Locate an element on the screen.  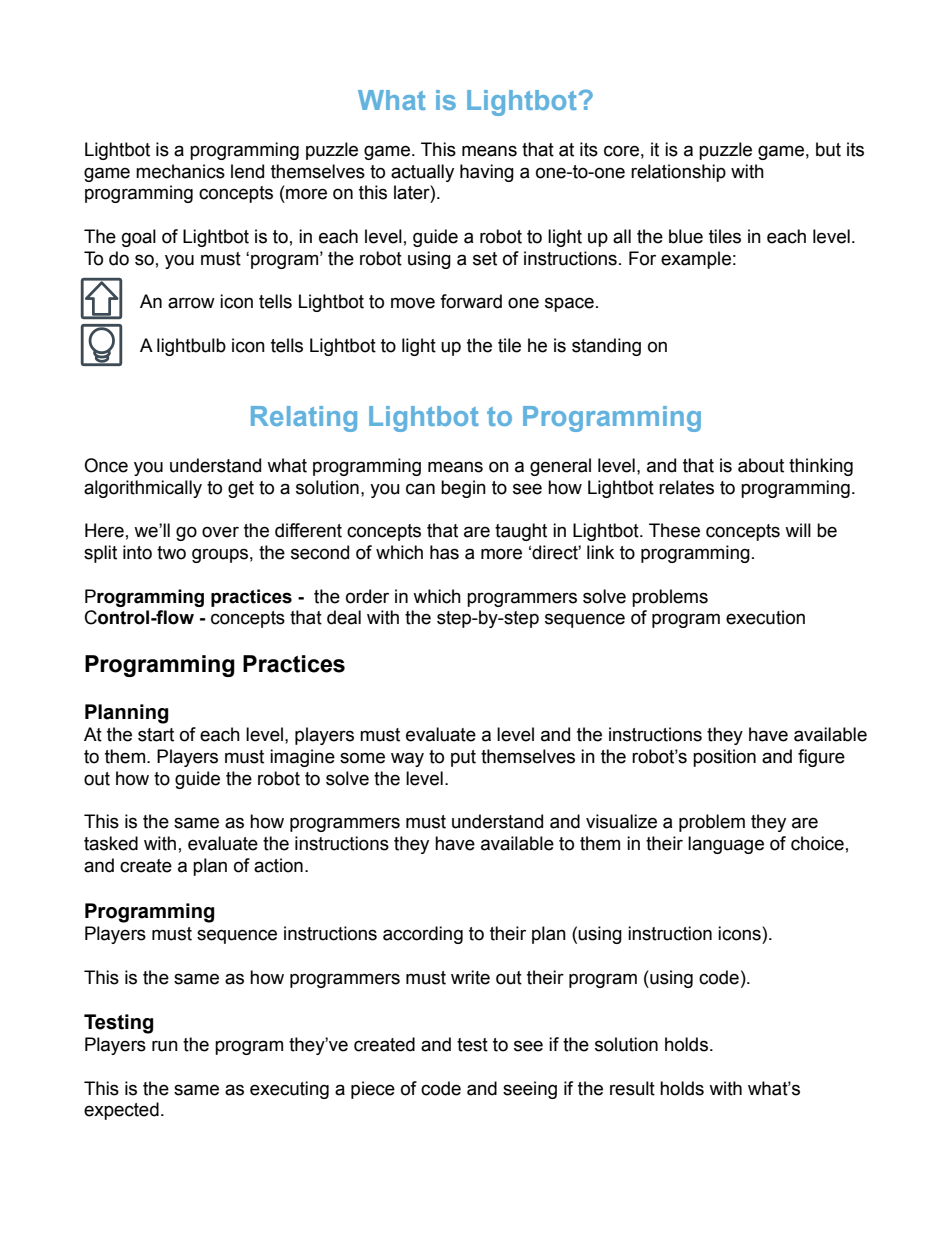
execution is located at coordinates (765, 617).
